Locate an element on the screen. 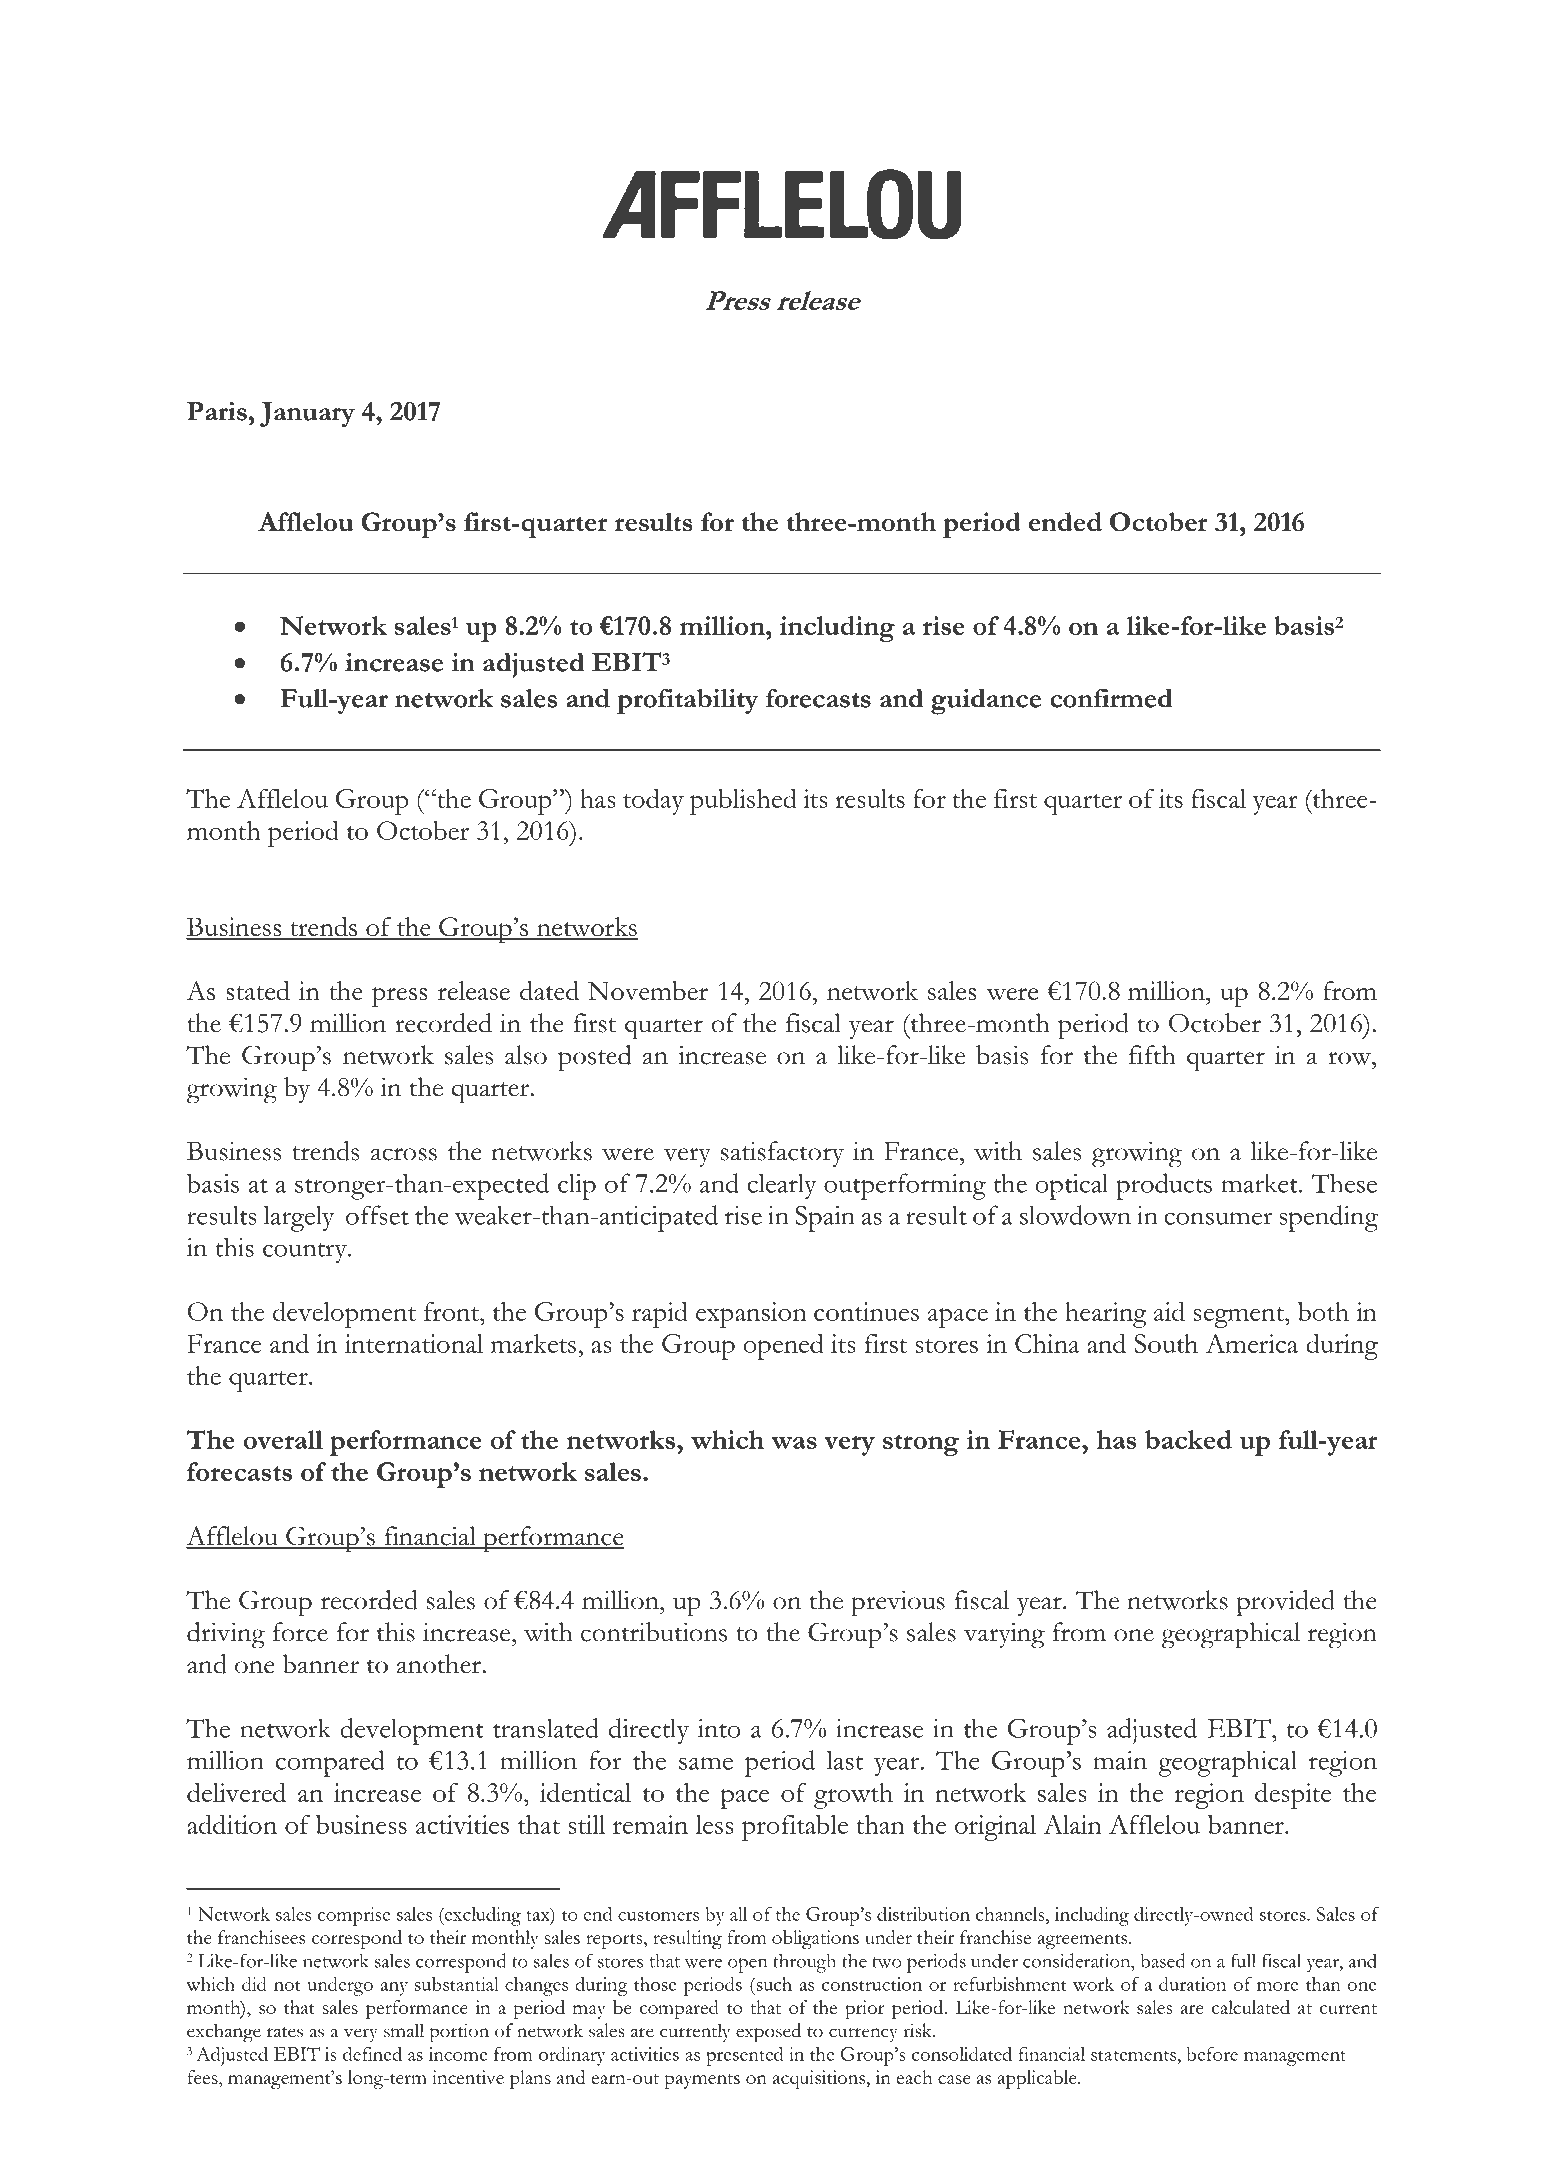 The image size is (1542, 2181). confirmed is located at coordinates (1111, 698).
